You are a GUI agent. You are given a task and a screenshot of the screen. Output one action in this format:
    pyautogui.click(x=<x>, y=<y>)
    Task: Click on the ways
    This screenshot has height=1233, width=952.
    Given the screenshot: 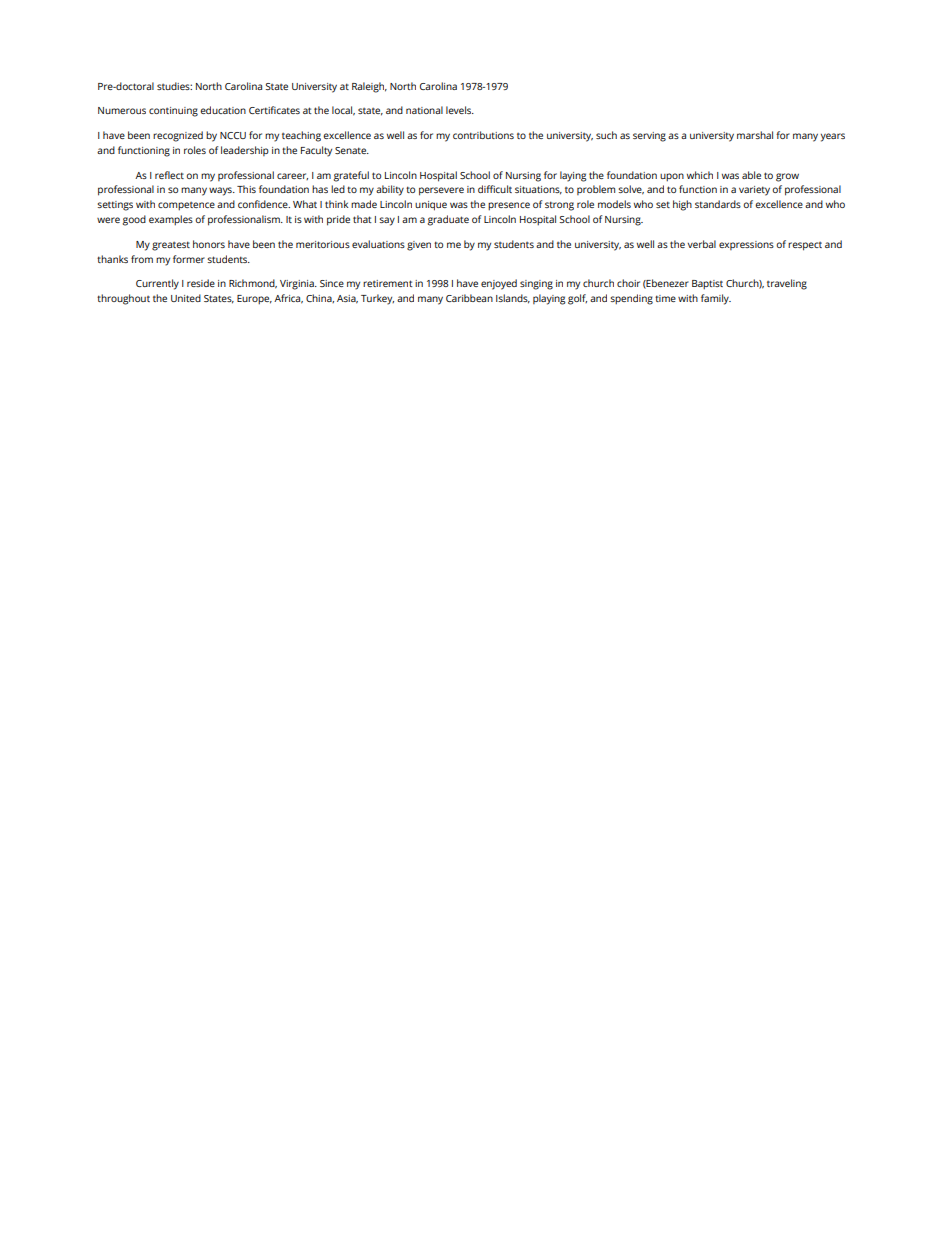 What is the action you would take?
    pyautogui.click(x=221, y=191)
